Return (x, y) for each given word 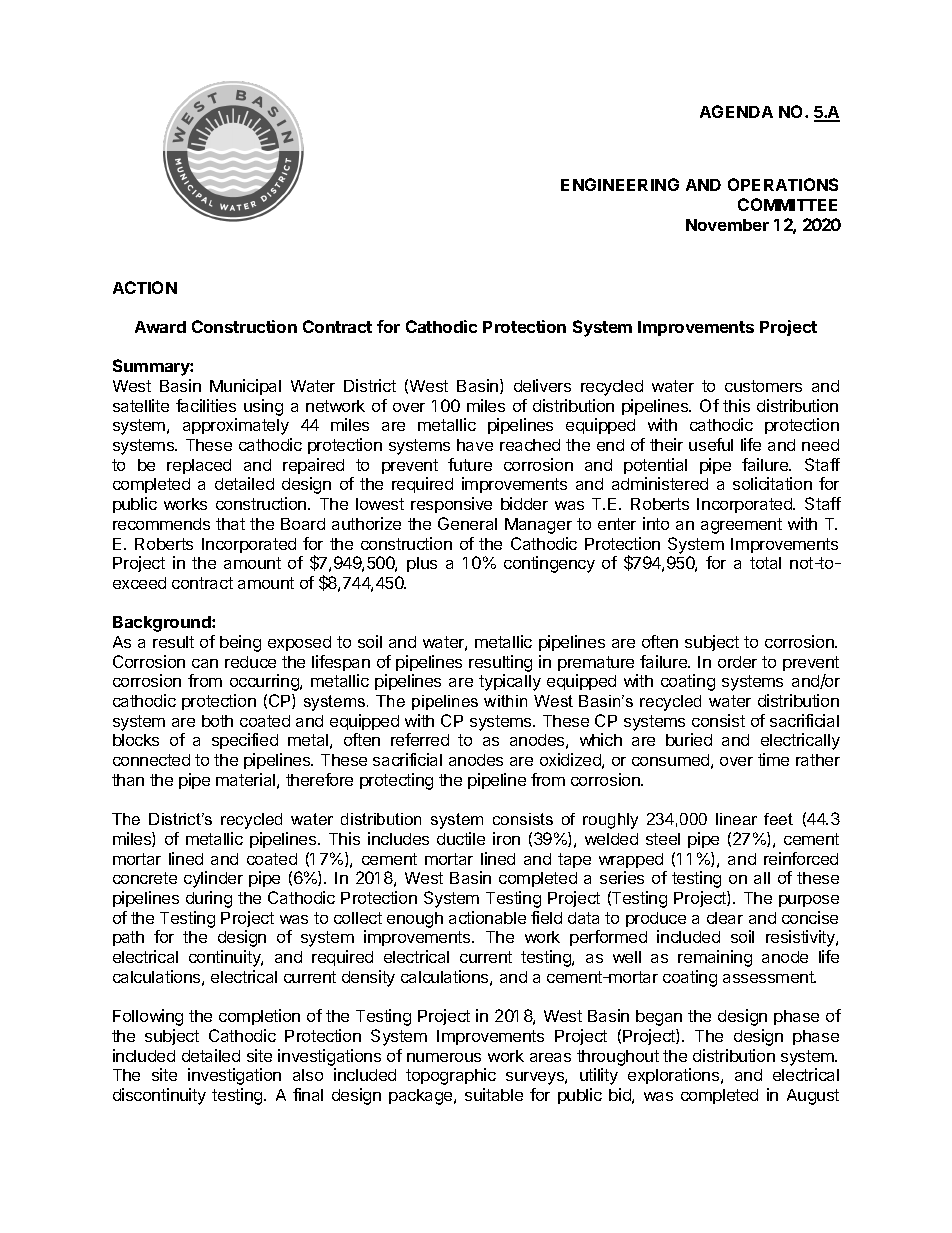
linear (736, 819)
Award (160, 327)
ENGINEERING (620, 184)
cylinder (213, 879)
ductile (461, 838)
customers (763, 386)
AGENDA (736, 111)
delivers (542, 385)
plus (422, 564)
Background (163, 624)
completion (259, 1017)
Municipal (245, 387)
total (765, 563)
